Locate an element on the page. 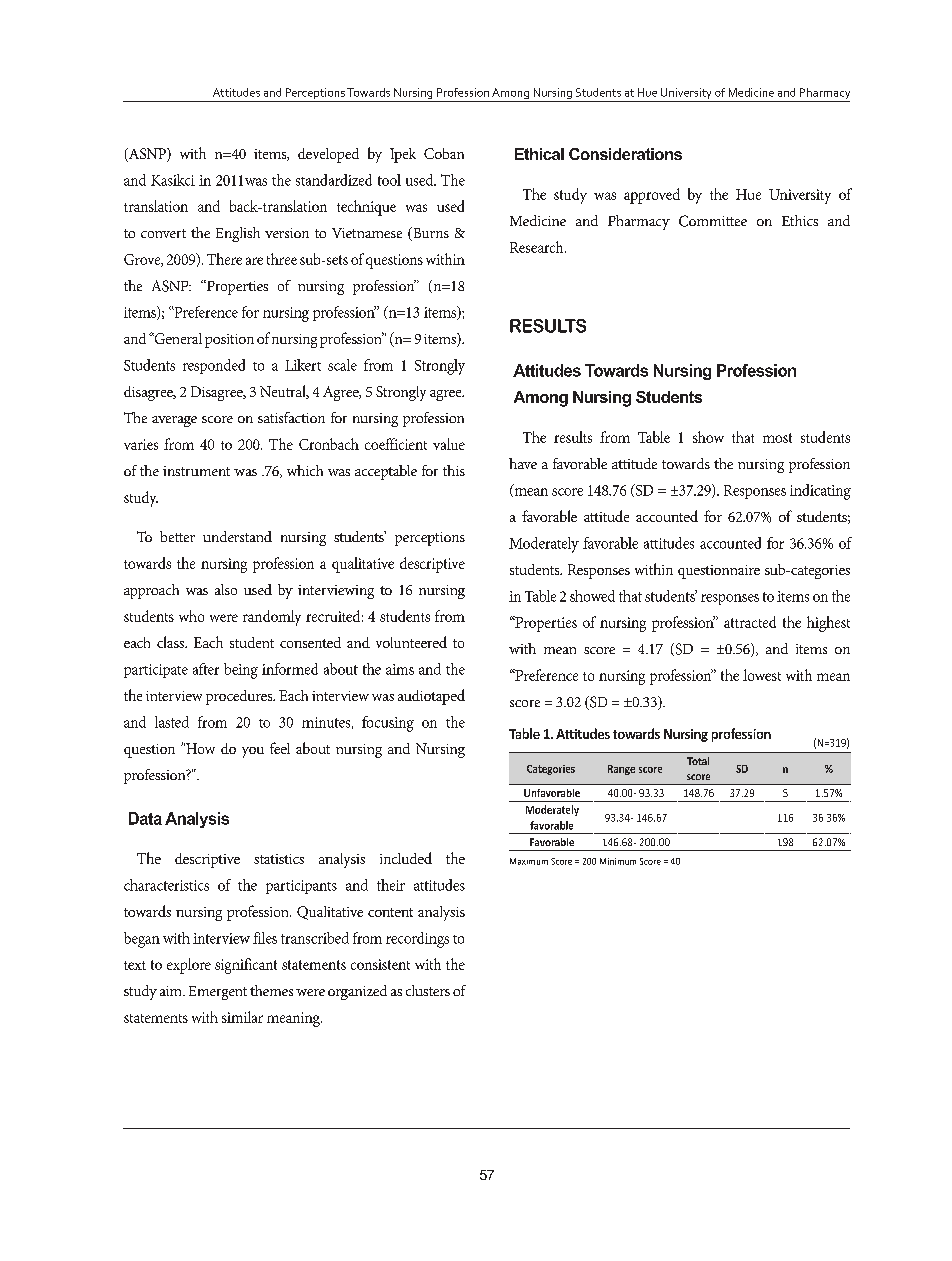 The image size is (952, 1261). Committee is located at coordinates (713, 221).
